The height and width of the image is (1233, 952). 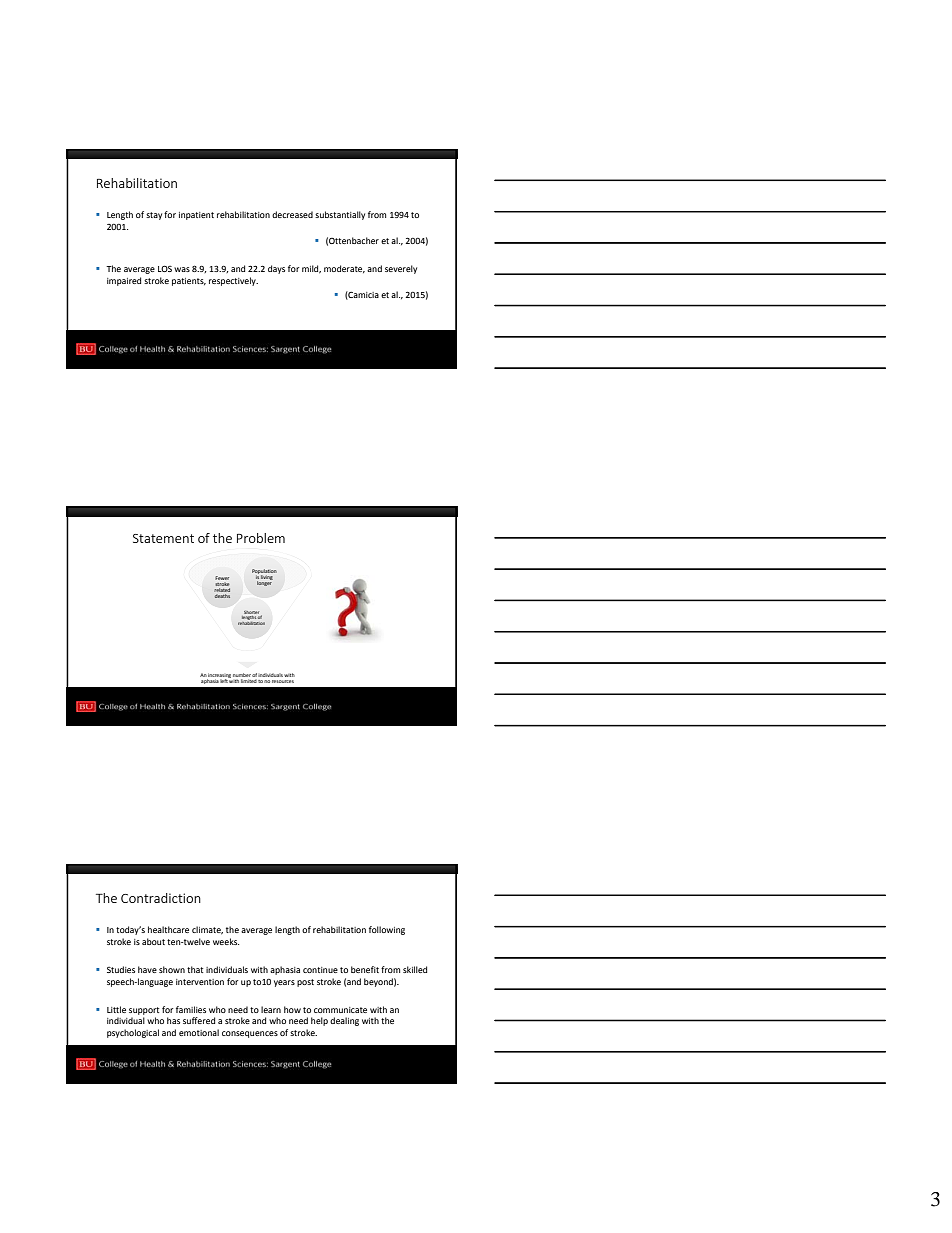 I want to click on severely, so click(x=401, y=269).
